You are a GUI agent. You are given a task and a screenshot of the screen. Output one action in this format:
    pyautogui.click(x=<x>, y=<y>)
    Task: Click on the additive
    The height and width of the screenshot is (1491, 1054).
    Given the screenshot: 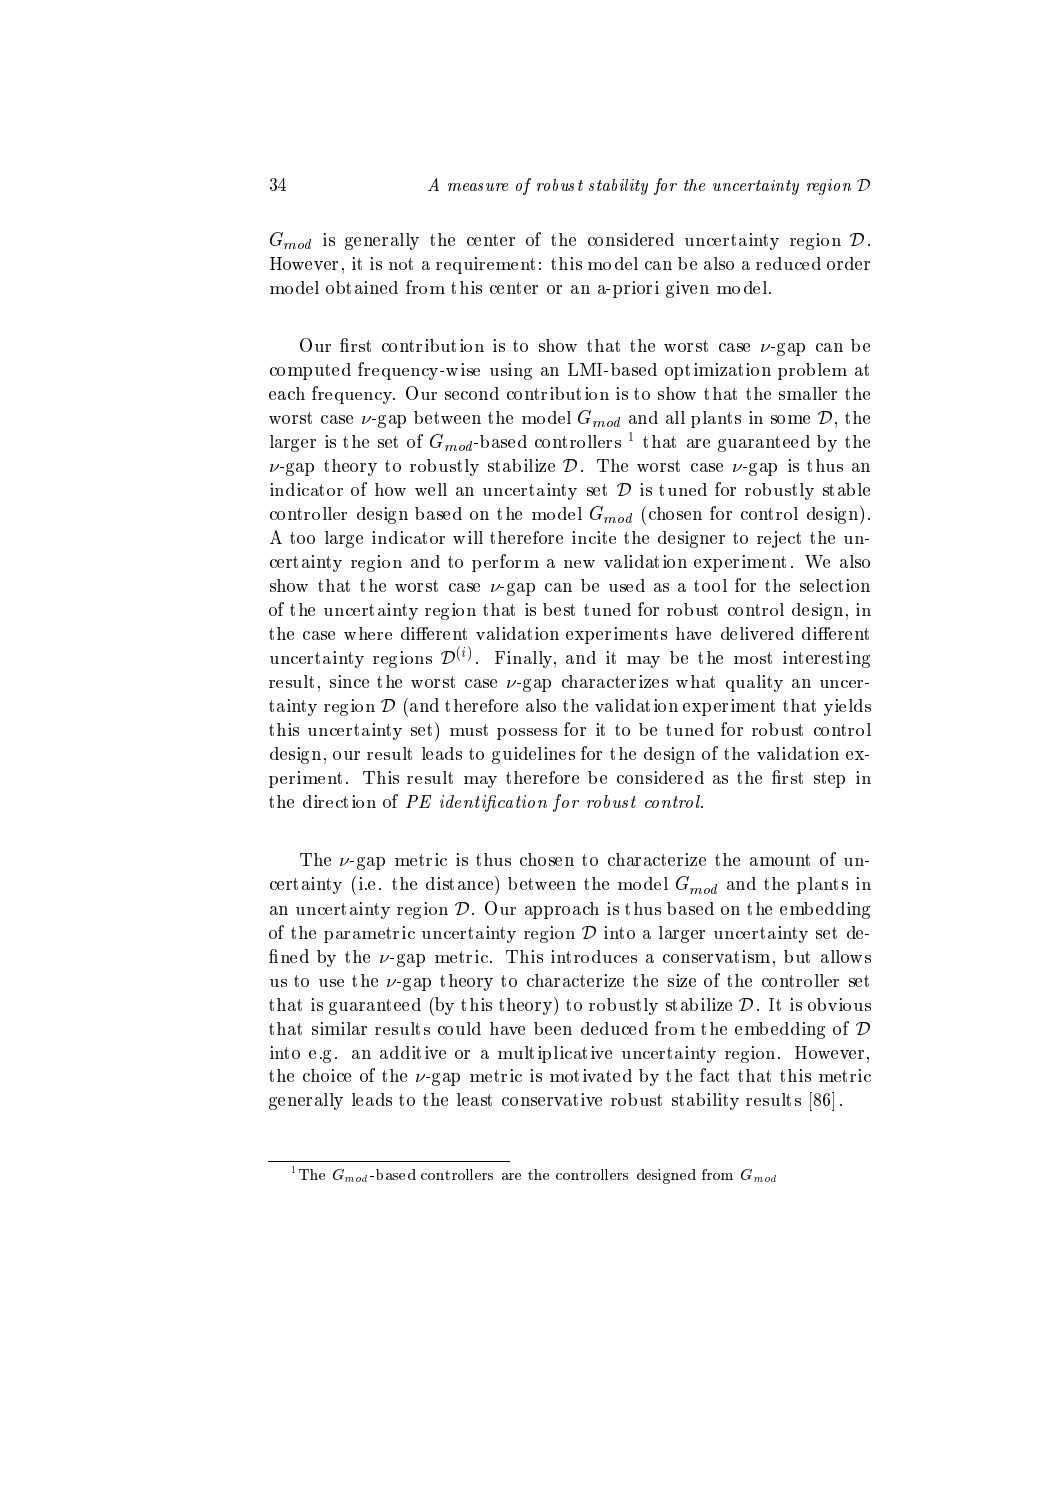 What is the action you would take?
    pyautogui.click(x=413, y=1052)
